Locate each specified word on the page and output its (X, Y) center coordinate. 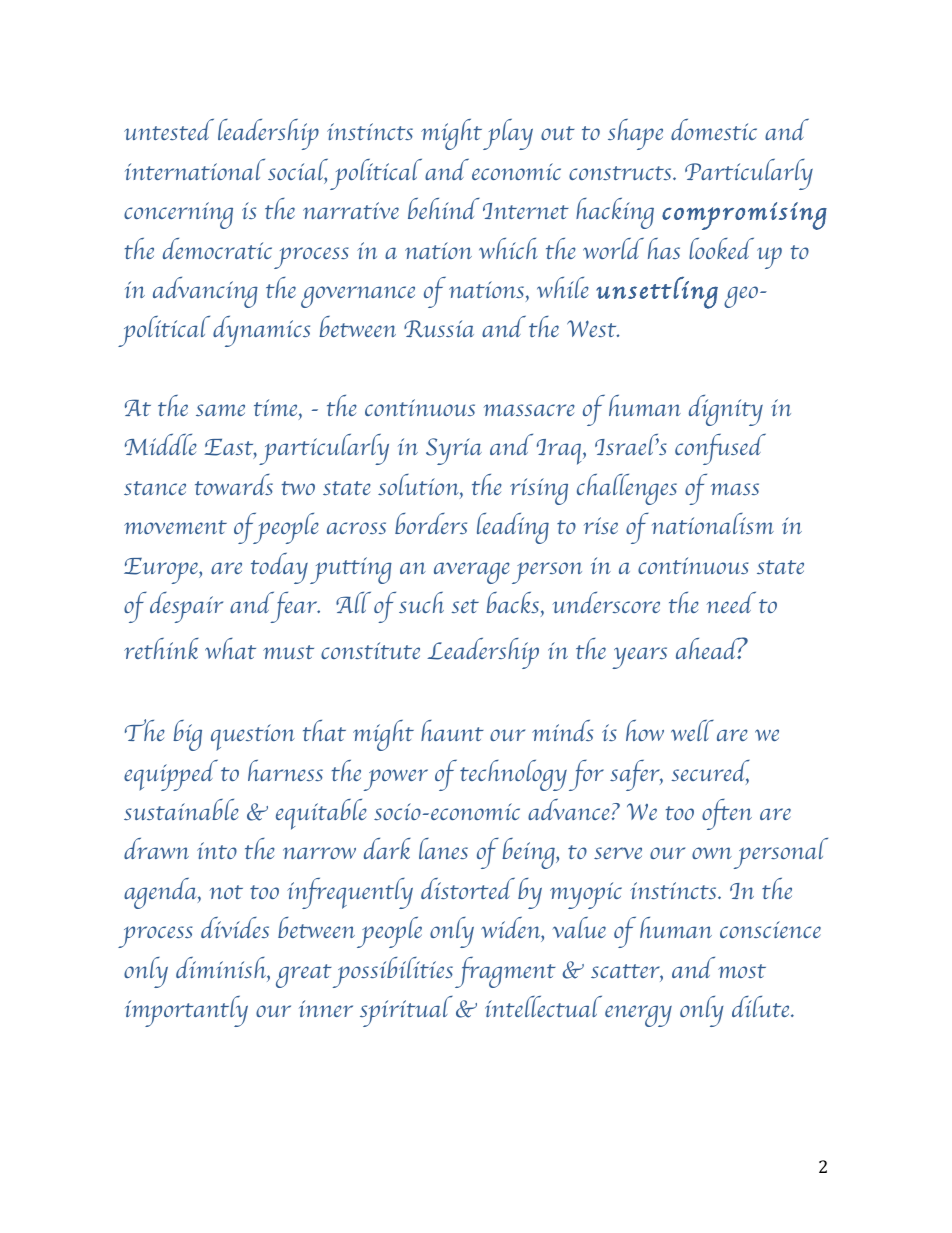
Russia (439, 329)
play (508, 134)
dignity (726, 410)
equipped (171, 775)
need (731, 602)
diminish (222, 967)
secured (710, 772)
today (279, 568)
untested (169, 129)
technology (513, 775)
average (472, 573)
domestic (714, 129)
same (220, 410)
